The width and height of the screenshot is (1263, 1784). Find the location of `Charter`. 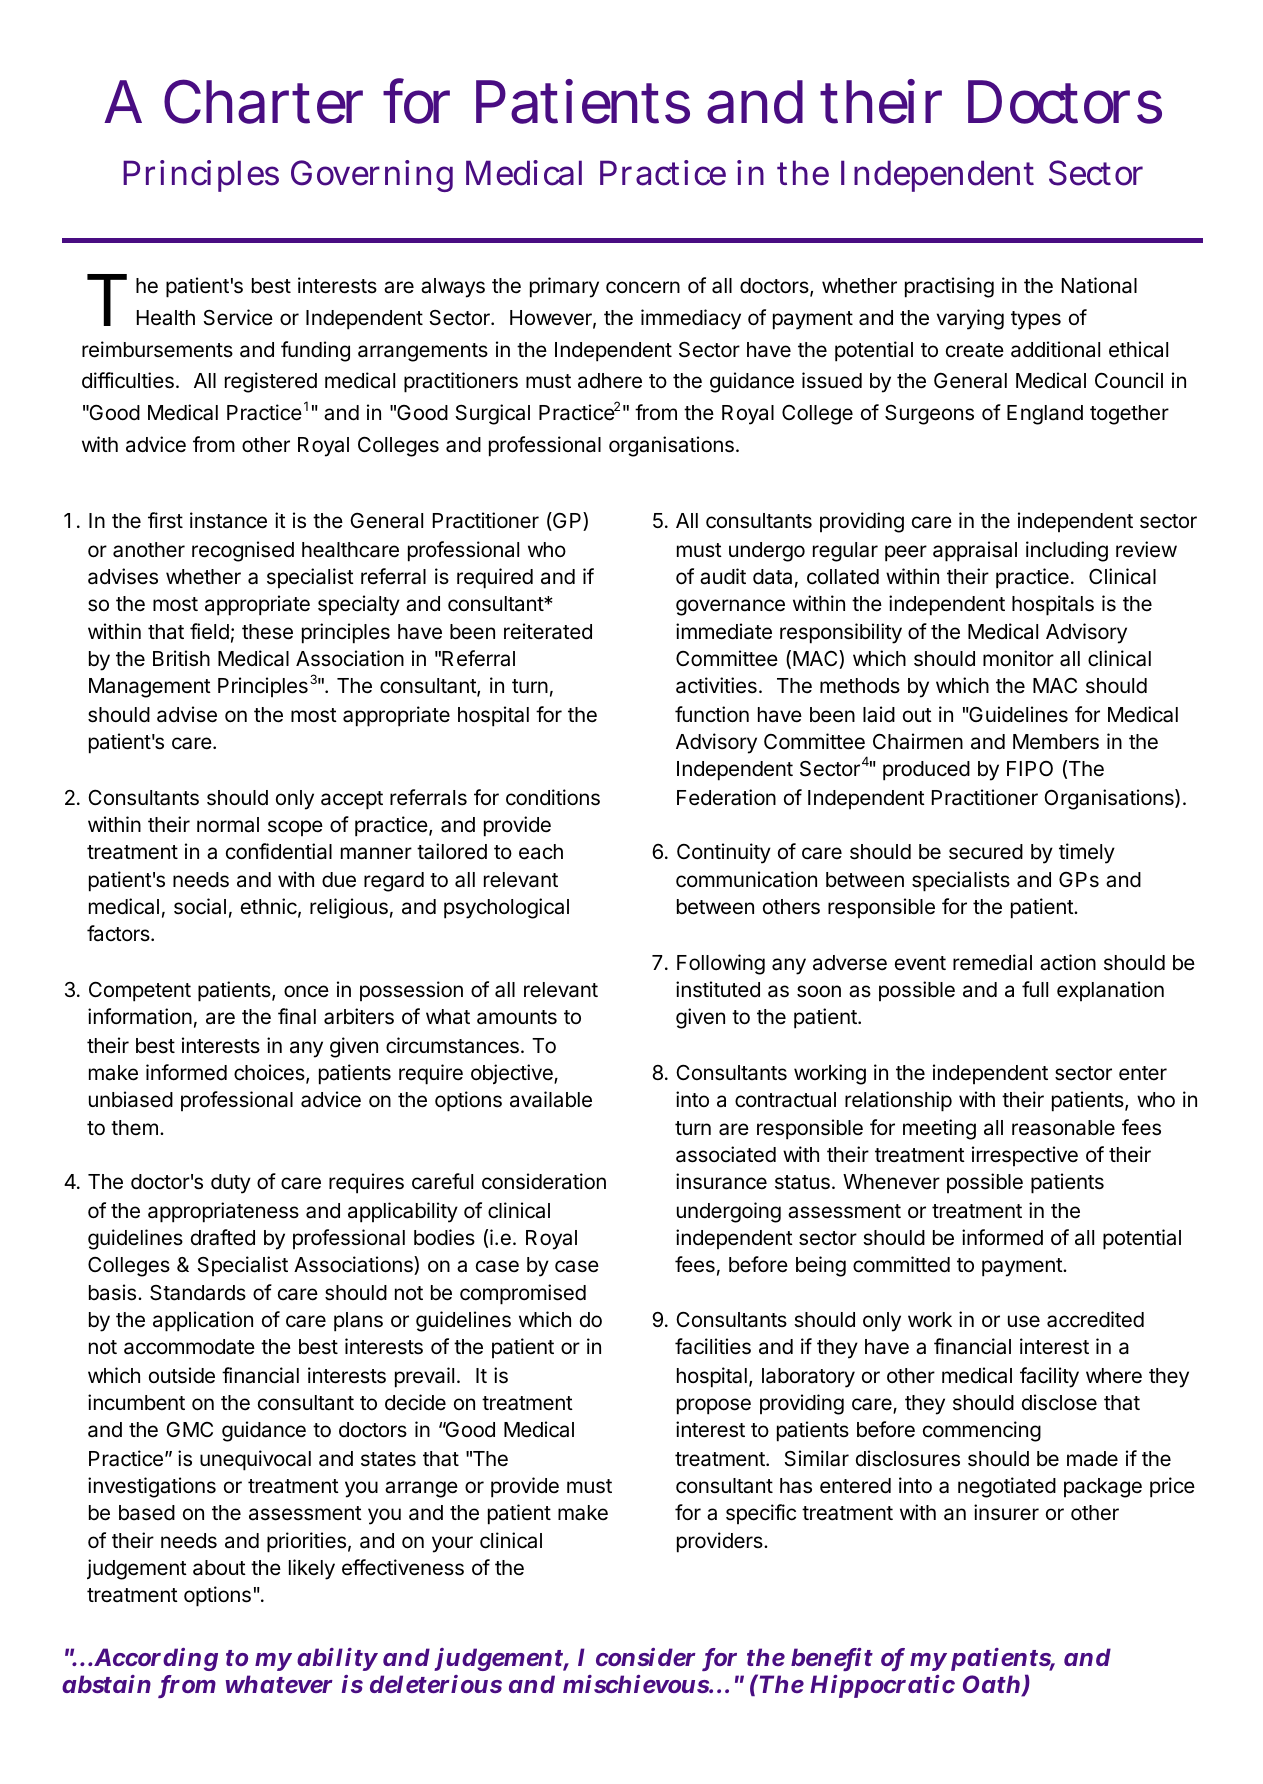

Charter is located at coordinates (263, 101).
